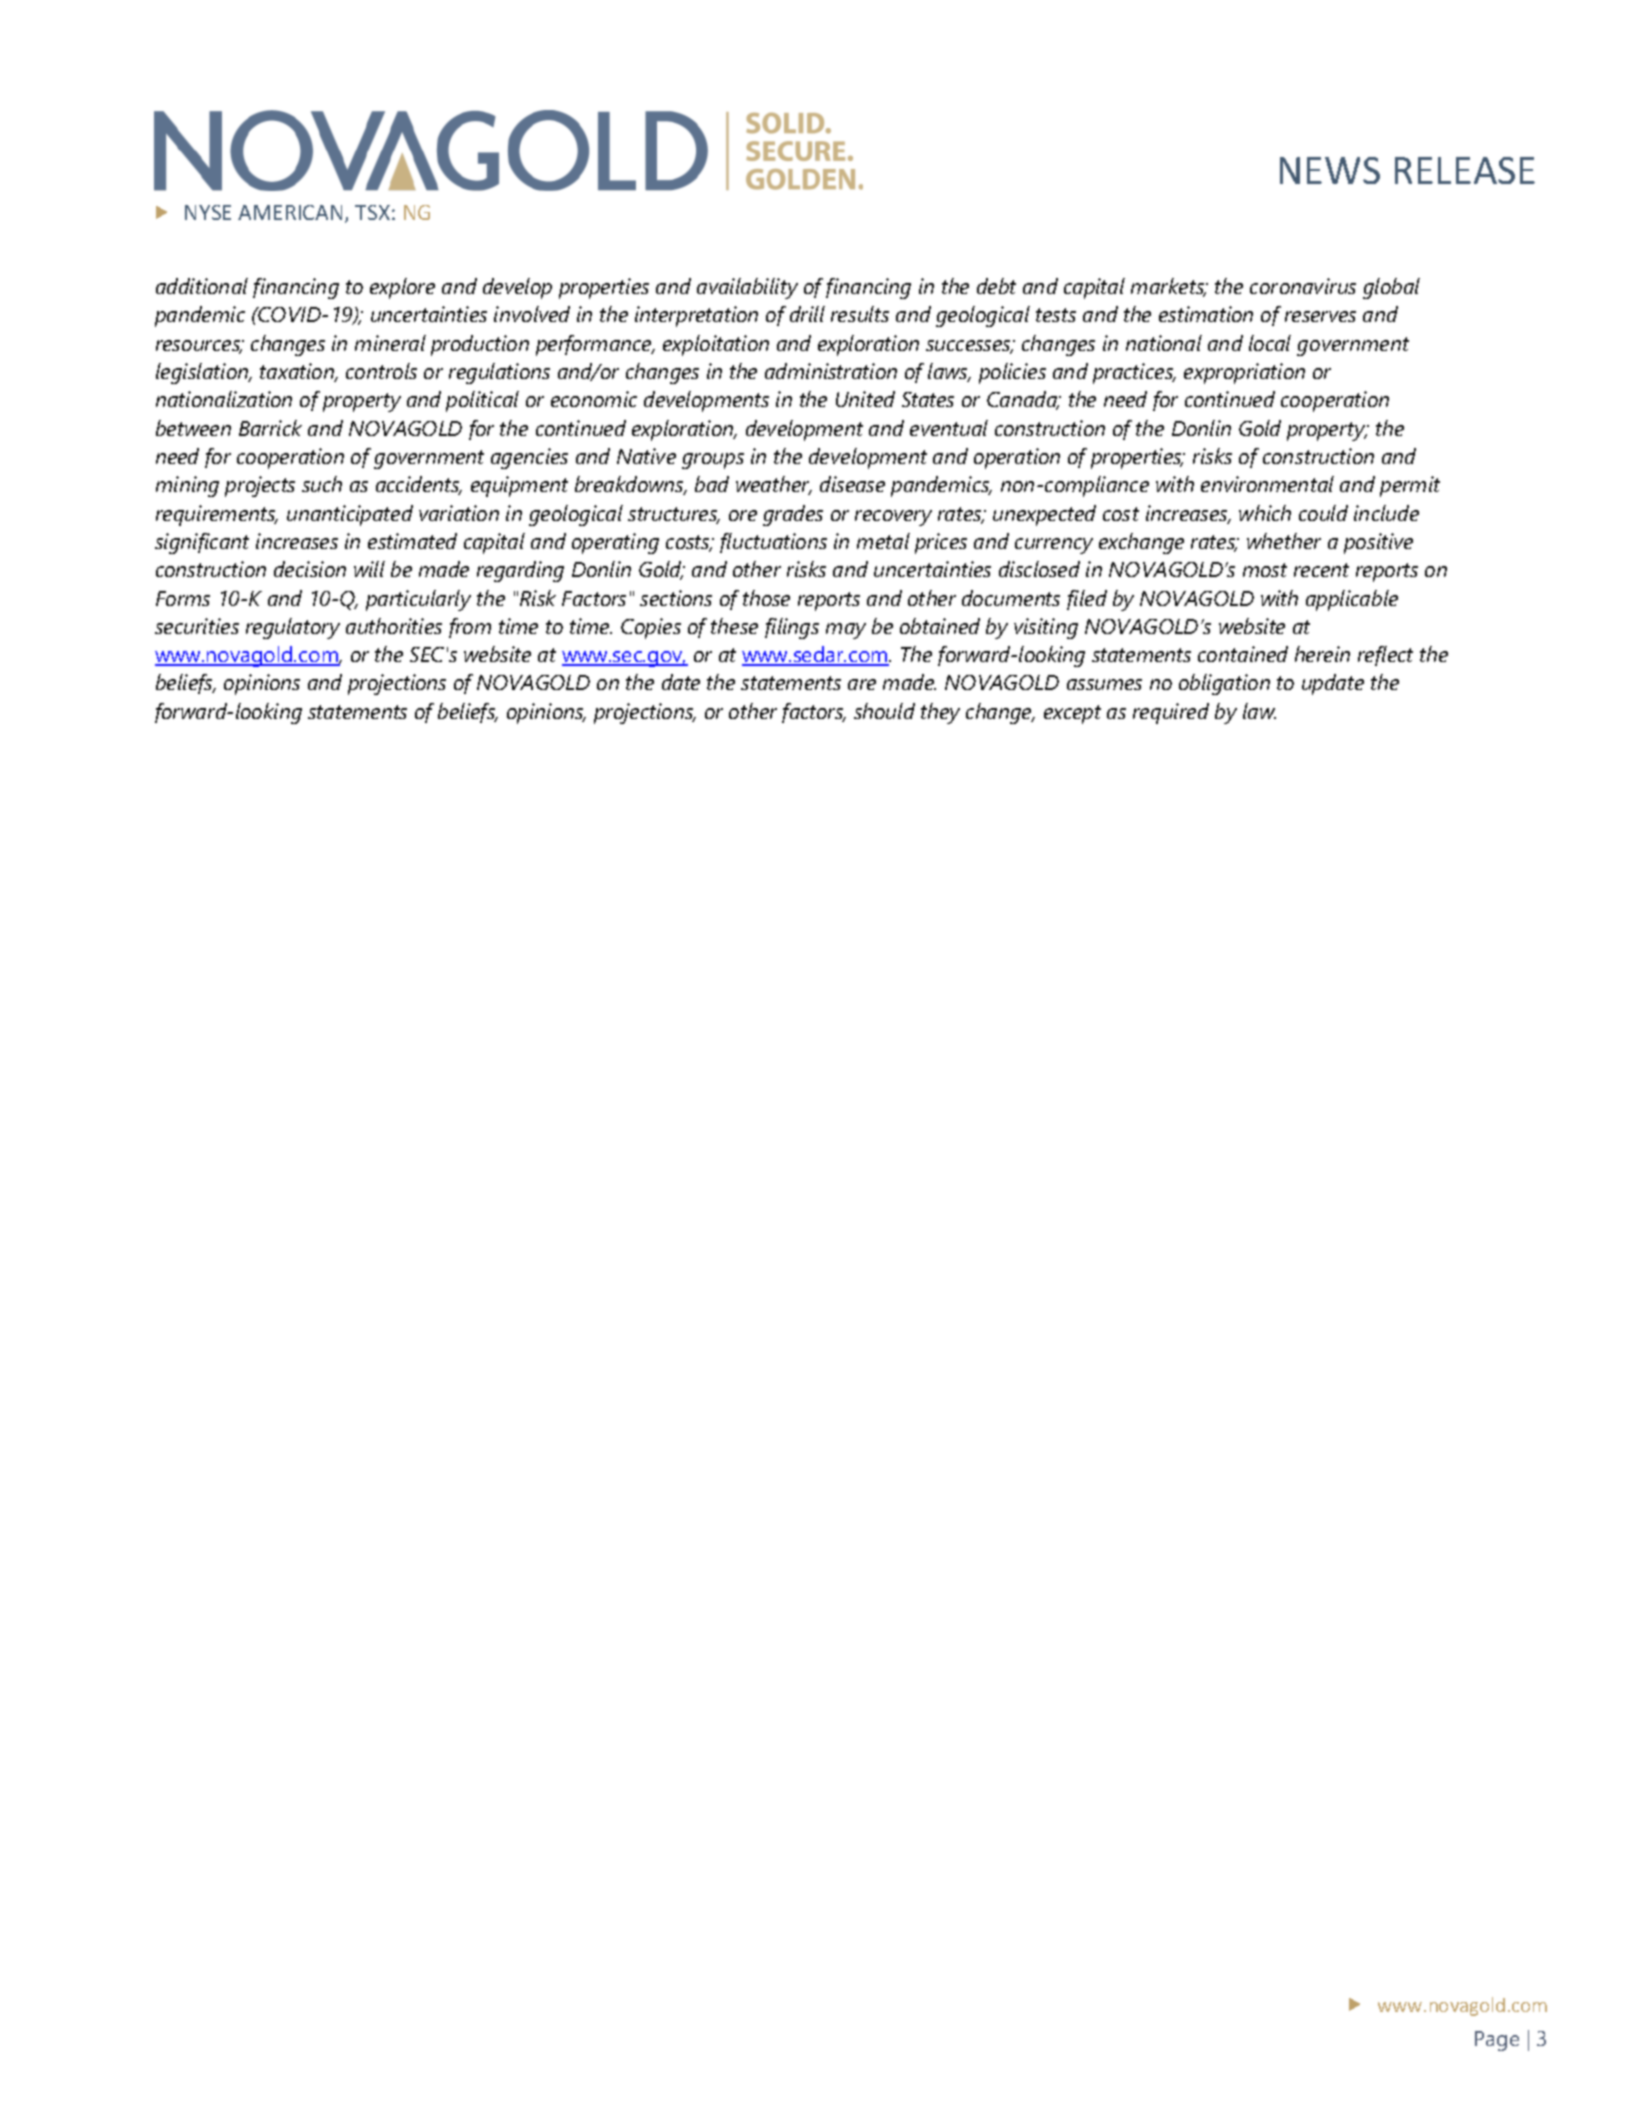 Image resolution: width=1628 pixels, height=2106 pixels. I want to click on except, so click(1072, 714).
